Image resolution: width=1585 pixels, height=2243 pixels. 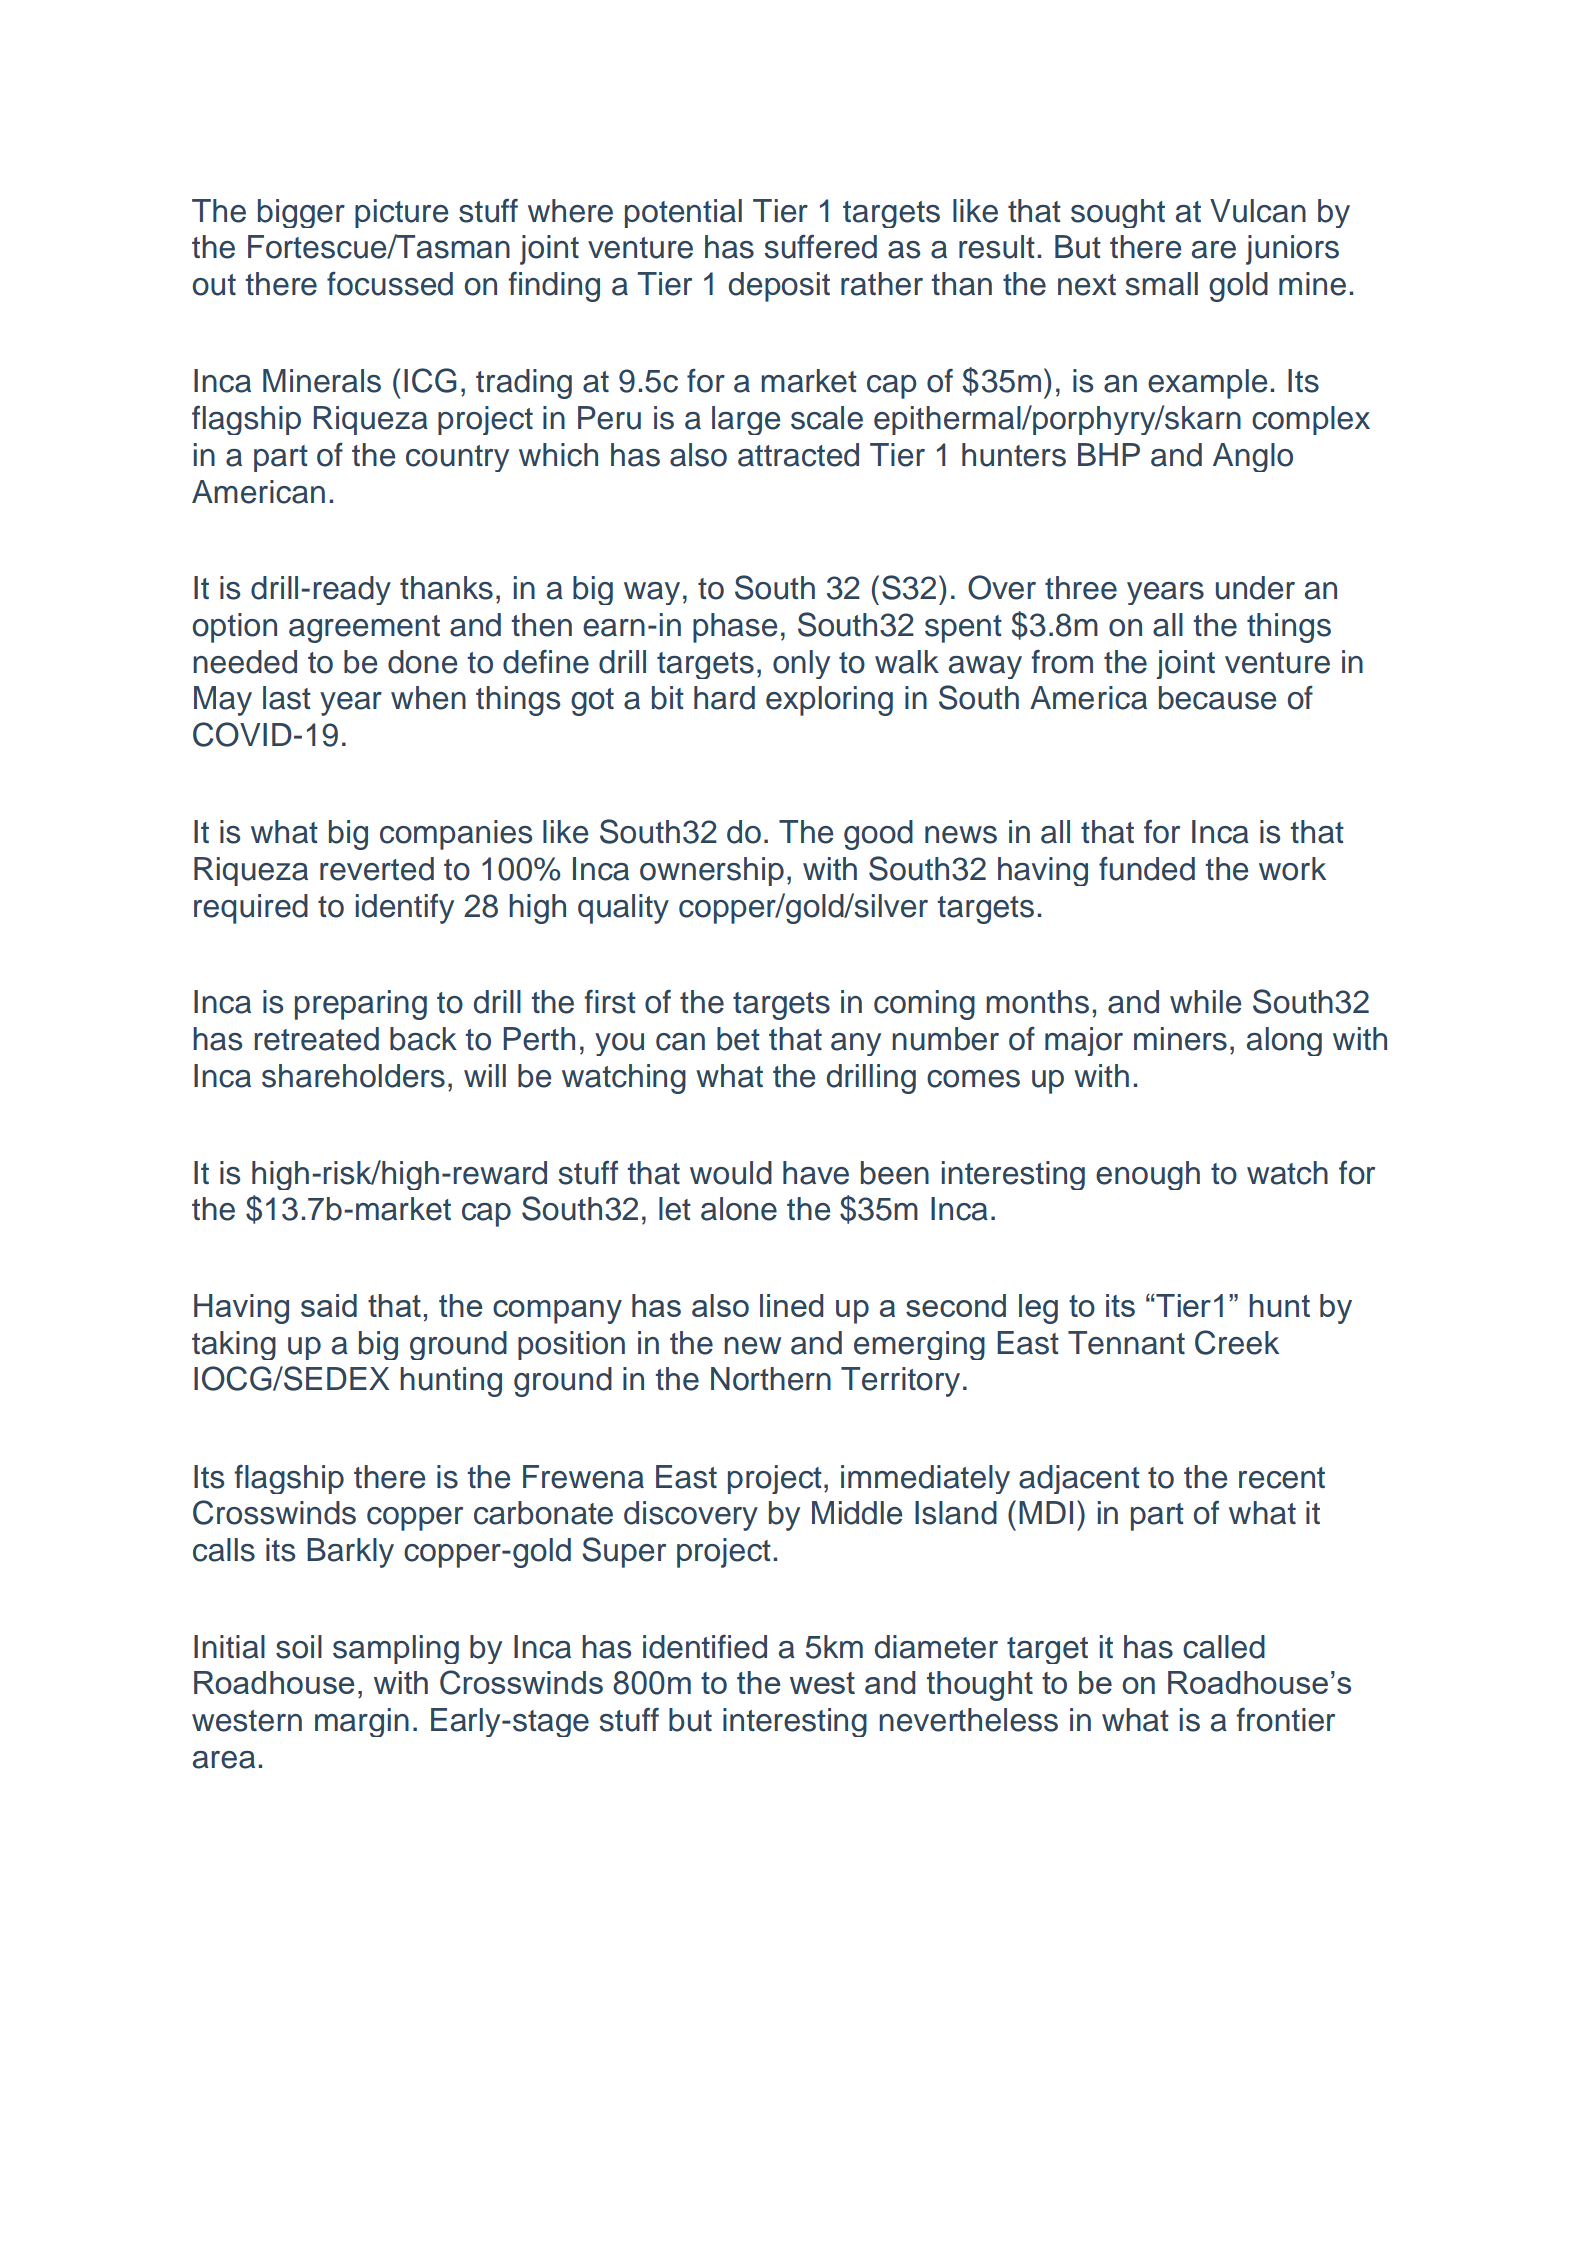 What do you see at coordinates (1255, 588) in the screenshot?
I see `under` at bounding box center [1255, 588].
